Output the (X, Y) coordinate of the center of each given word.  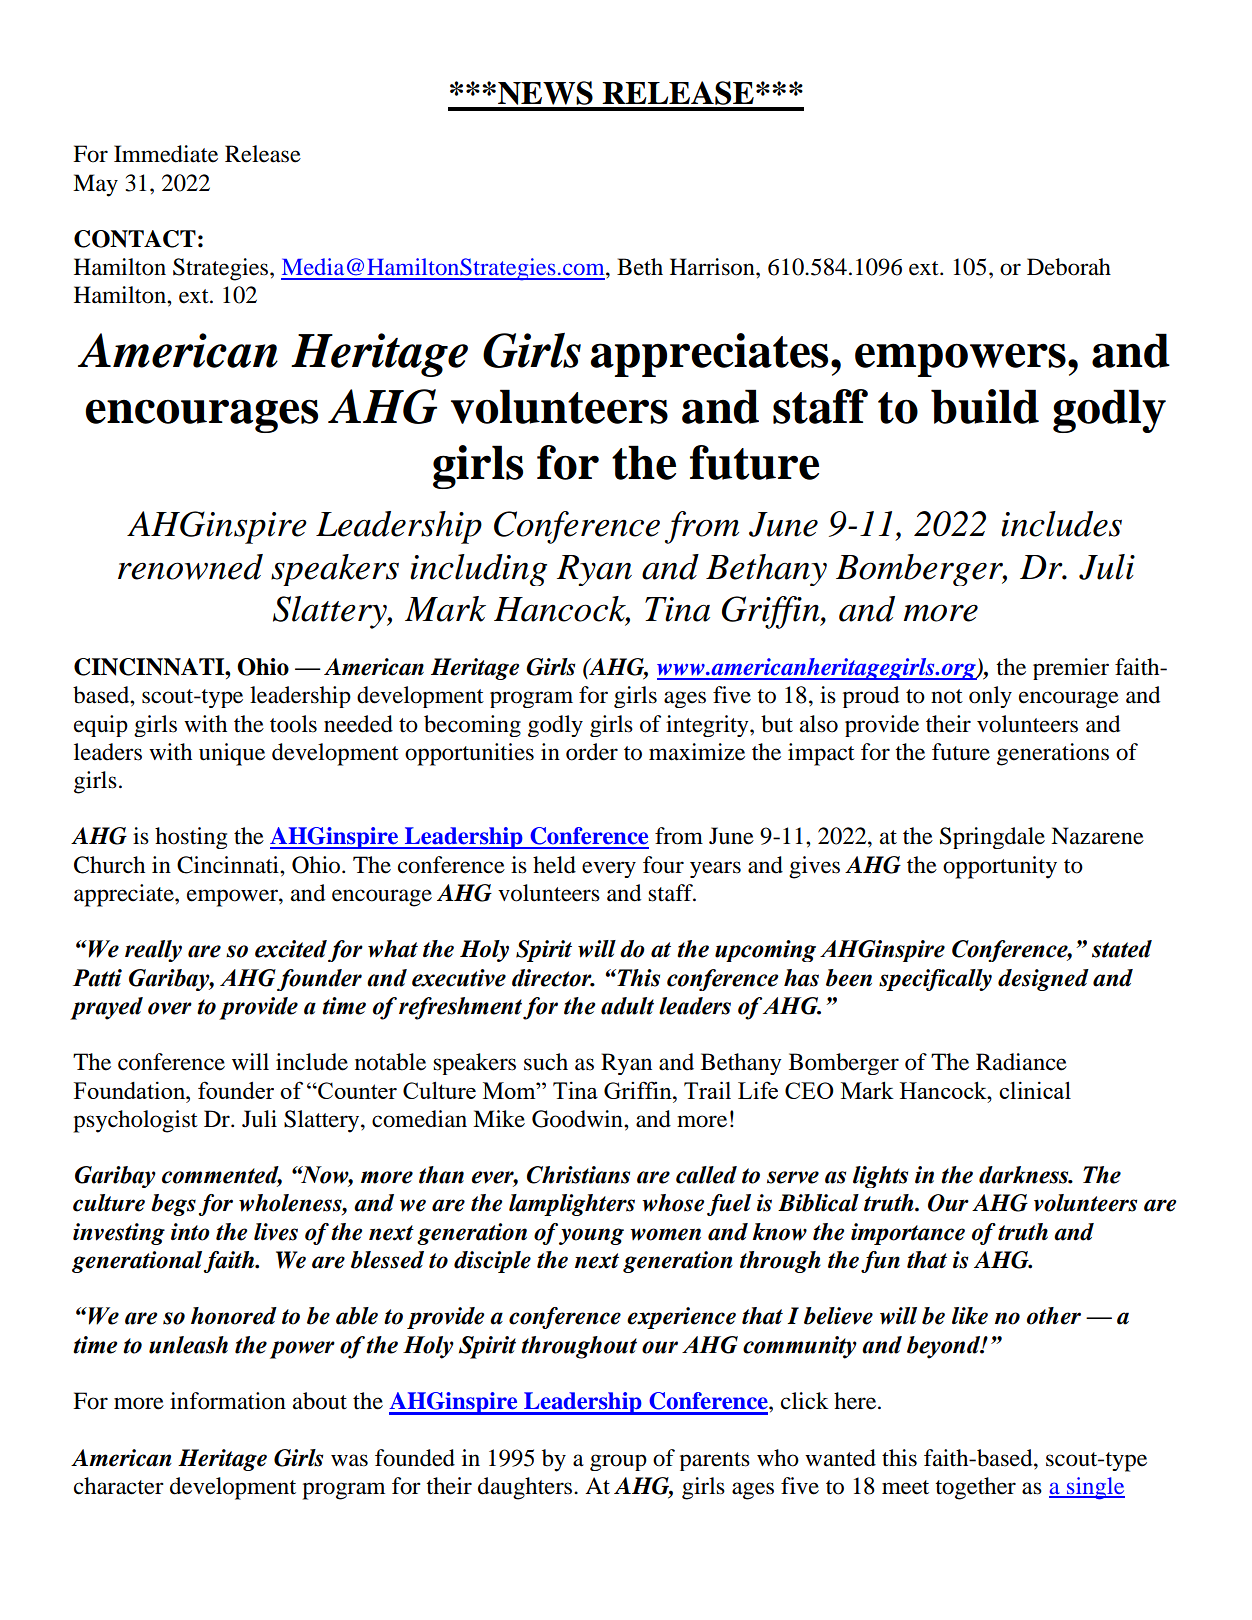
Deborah (1069, 267)
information (228, 1401)
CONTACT (135, 239)
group (618, 1462)
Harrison (713, 267)
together (975, 1488)
